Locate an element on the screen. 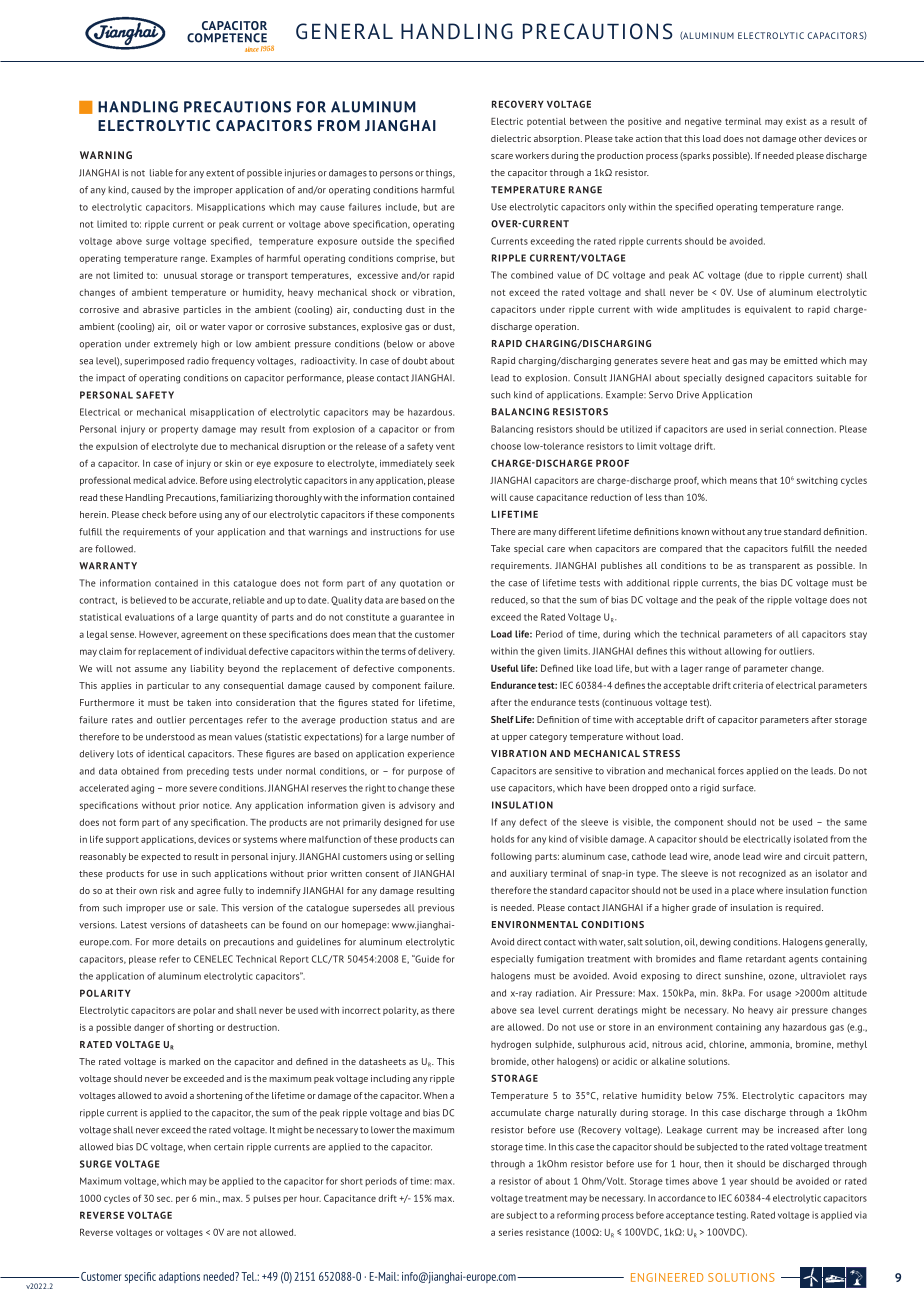 This screenshot has height=1308, width=924. selling is located at coordinates (440, 857).
